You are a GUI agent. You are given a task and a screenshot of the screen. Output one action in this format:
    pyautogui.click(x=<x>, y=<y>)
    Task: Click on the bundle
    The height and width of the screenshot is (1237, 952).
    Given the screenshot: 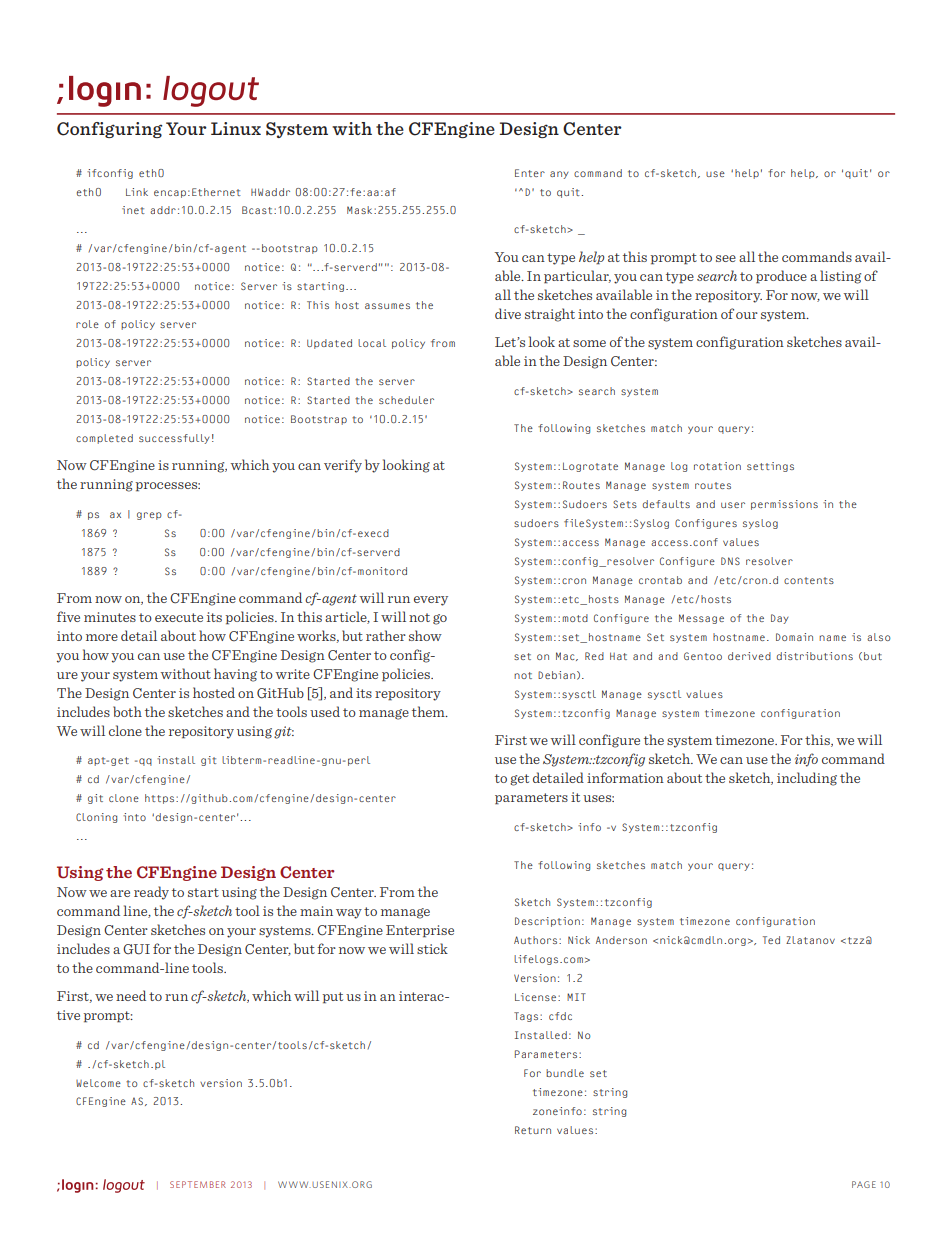 What is the action you would take?
    pyautogui.click(x=565, y=1073)
